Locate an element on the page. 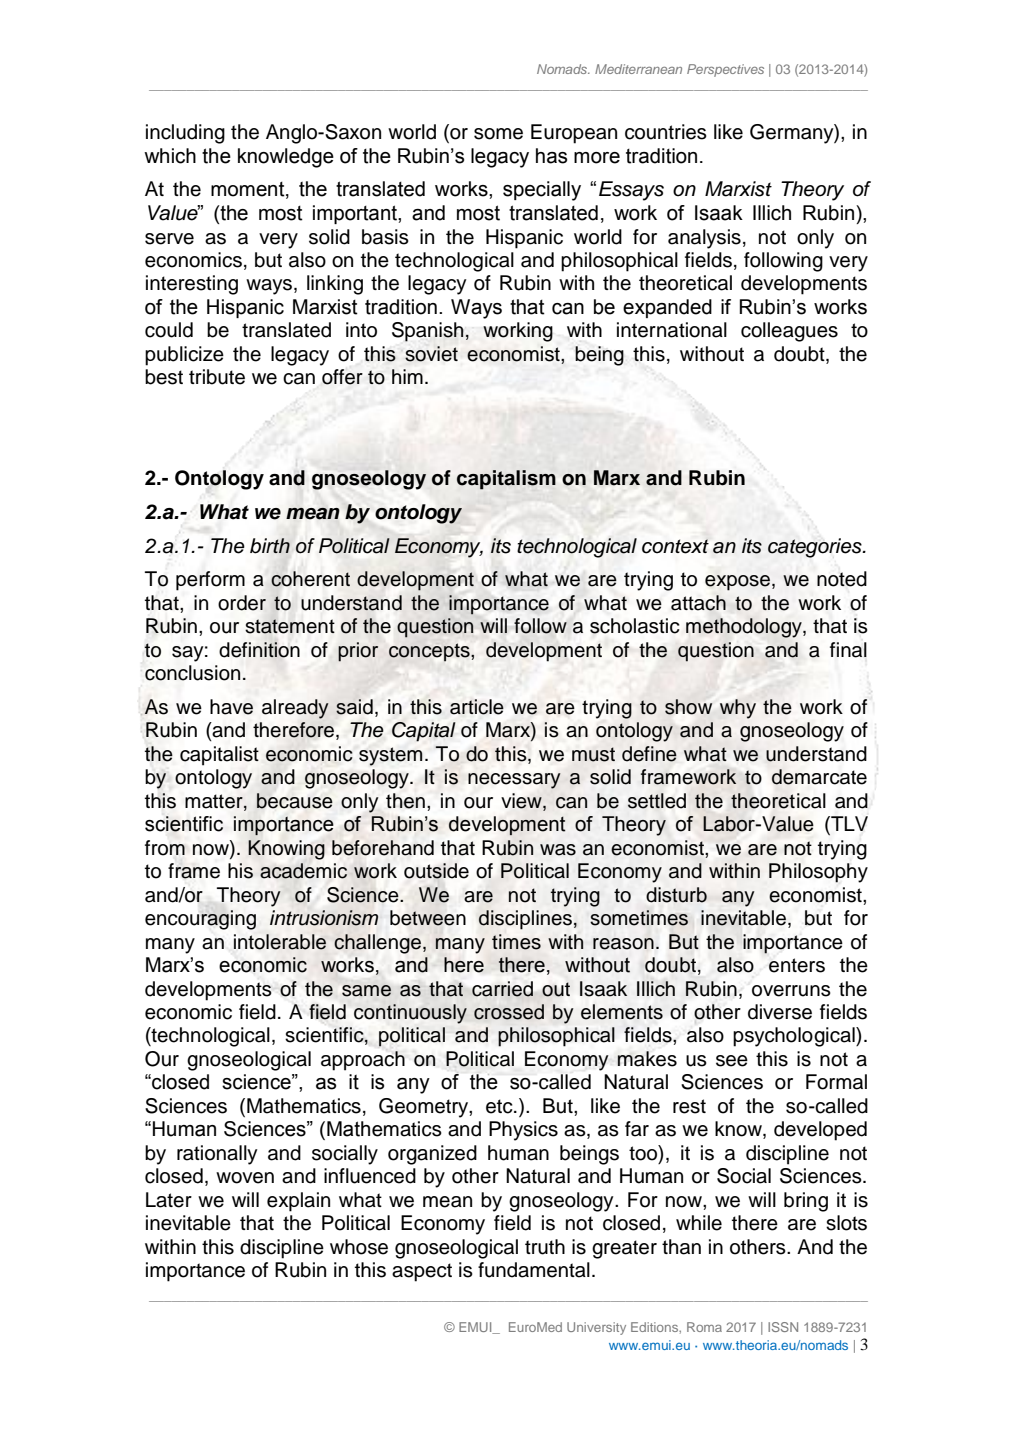 The image size is (1013, 1432). diverse is located at coordinates (780, 1012).
